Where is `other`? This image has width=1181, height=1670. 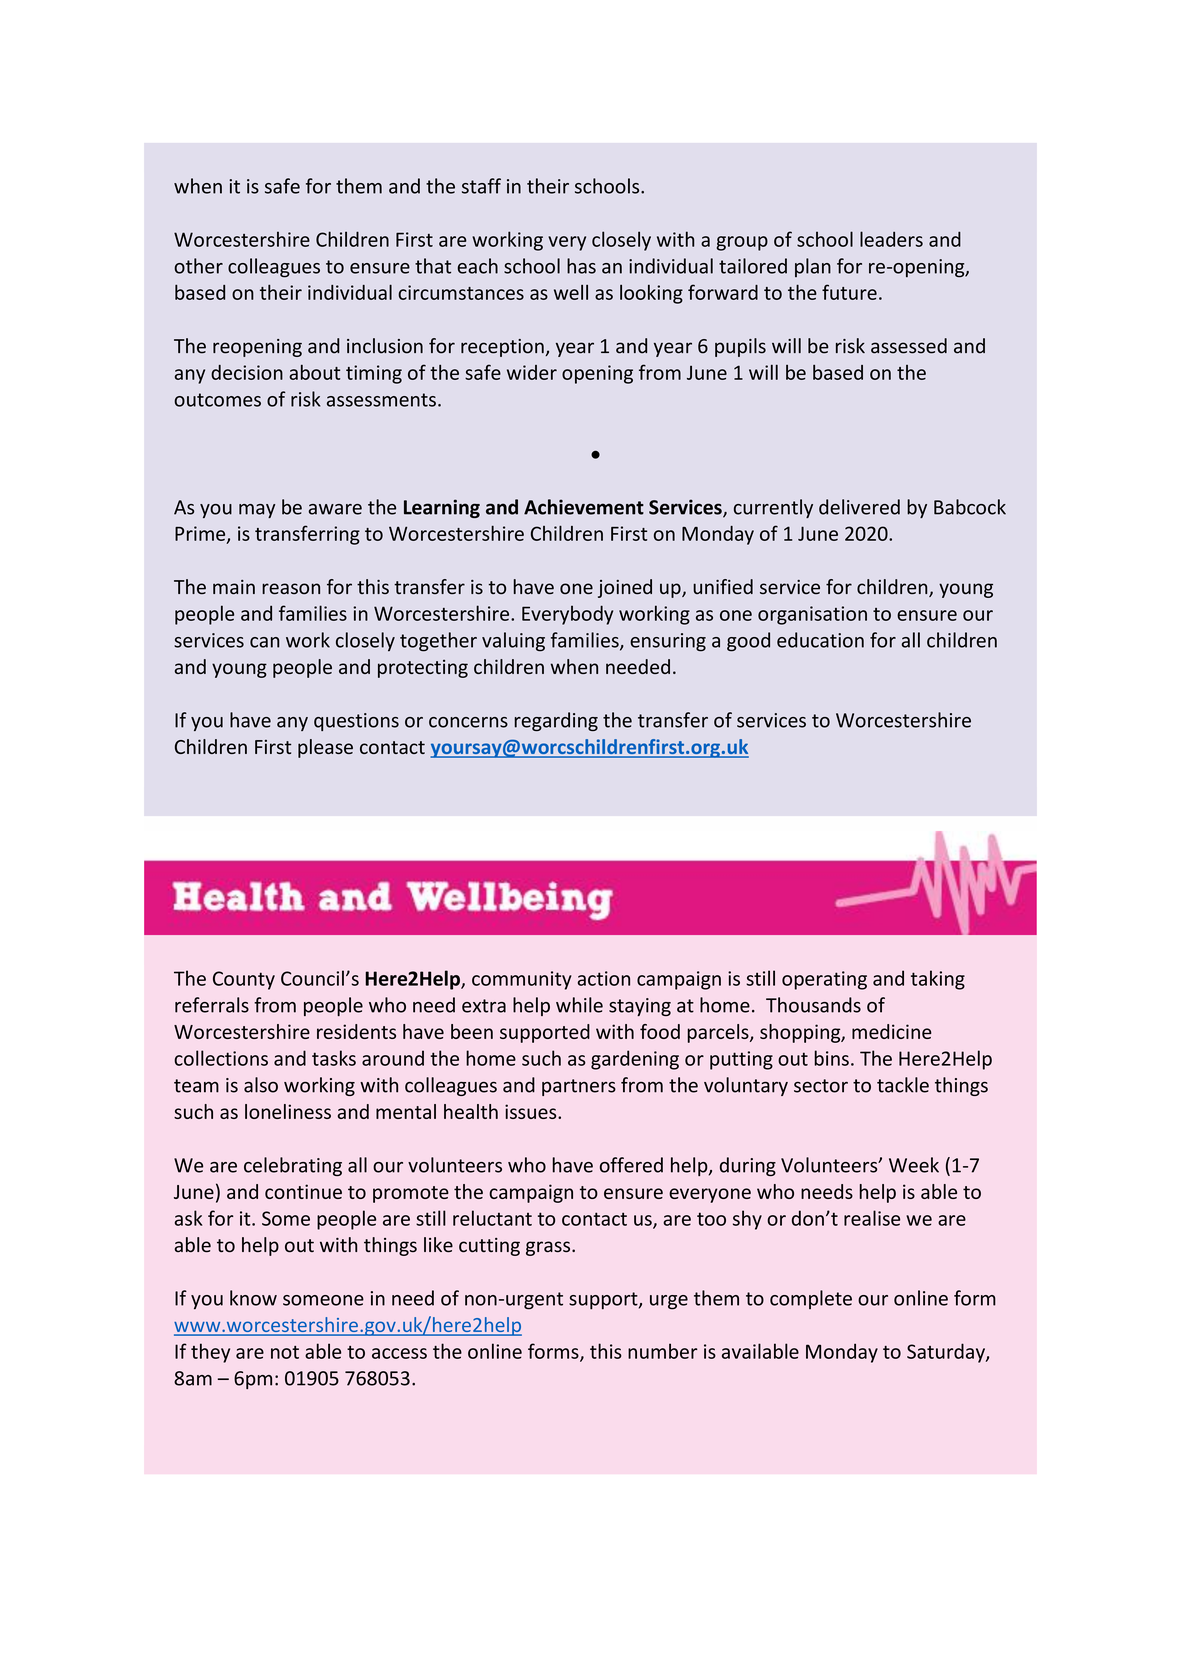
other is located at coordinates (198, 266).
